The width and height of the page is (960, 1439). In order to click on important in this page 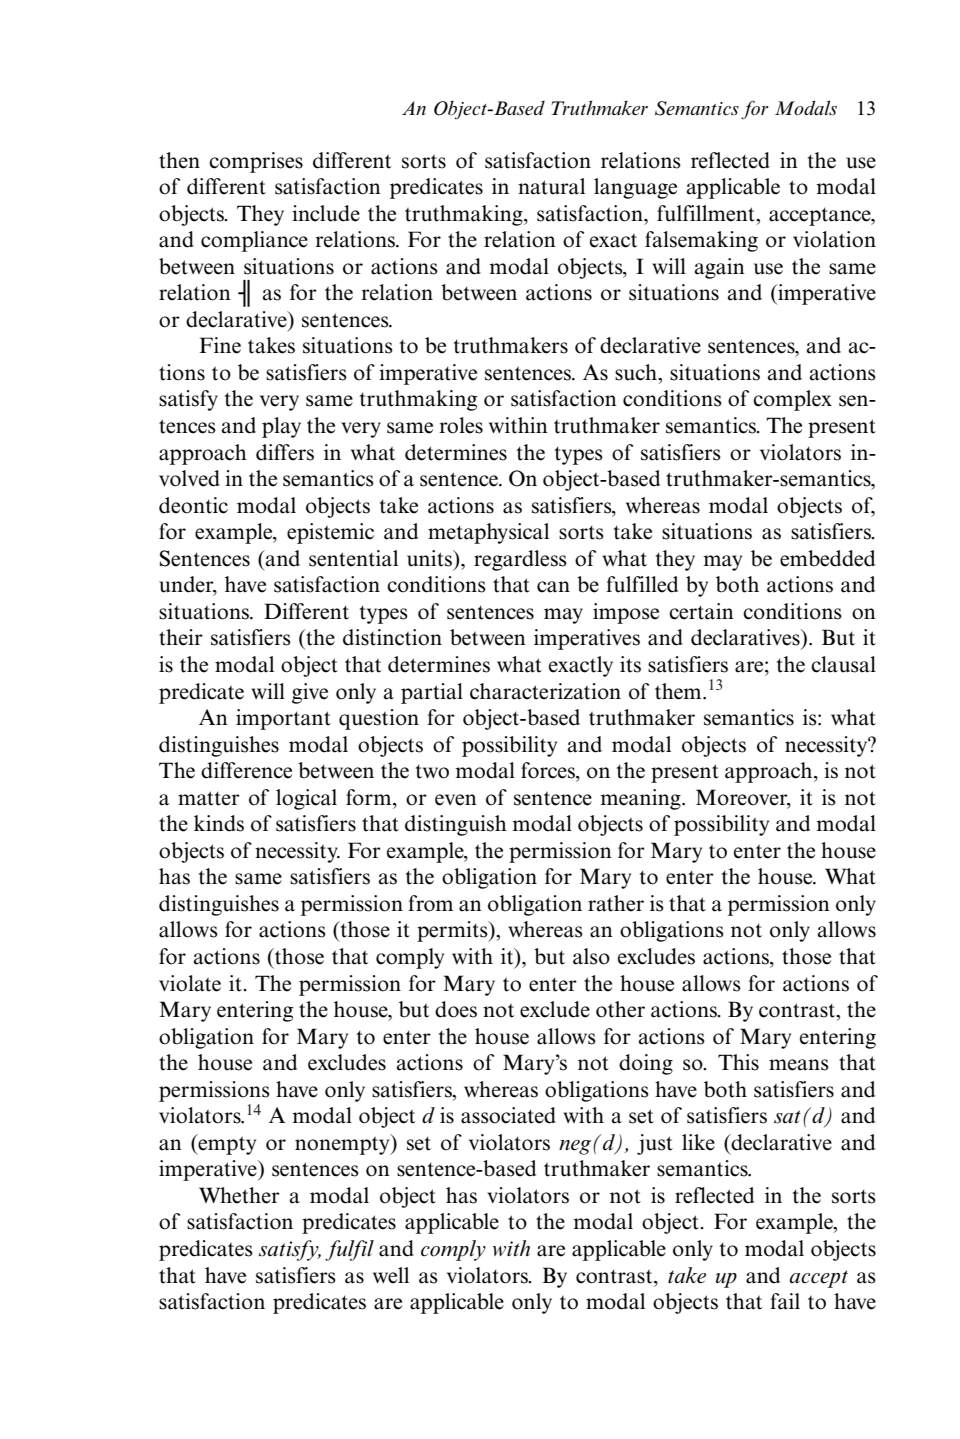, I will do `click(283, 719)`.
